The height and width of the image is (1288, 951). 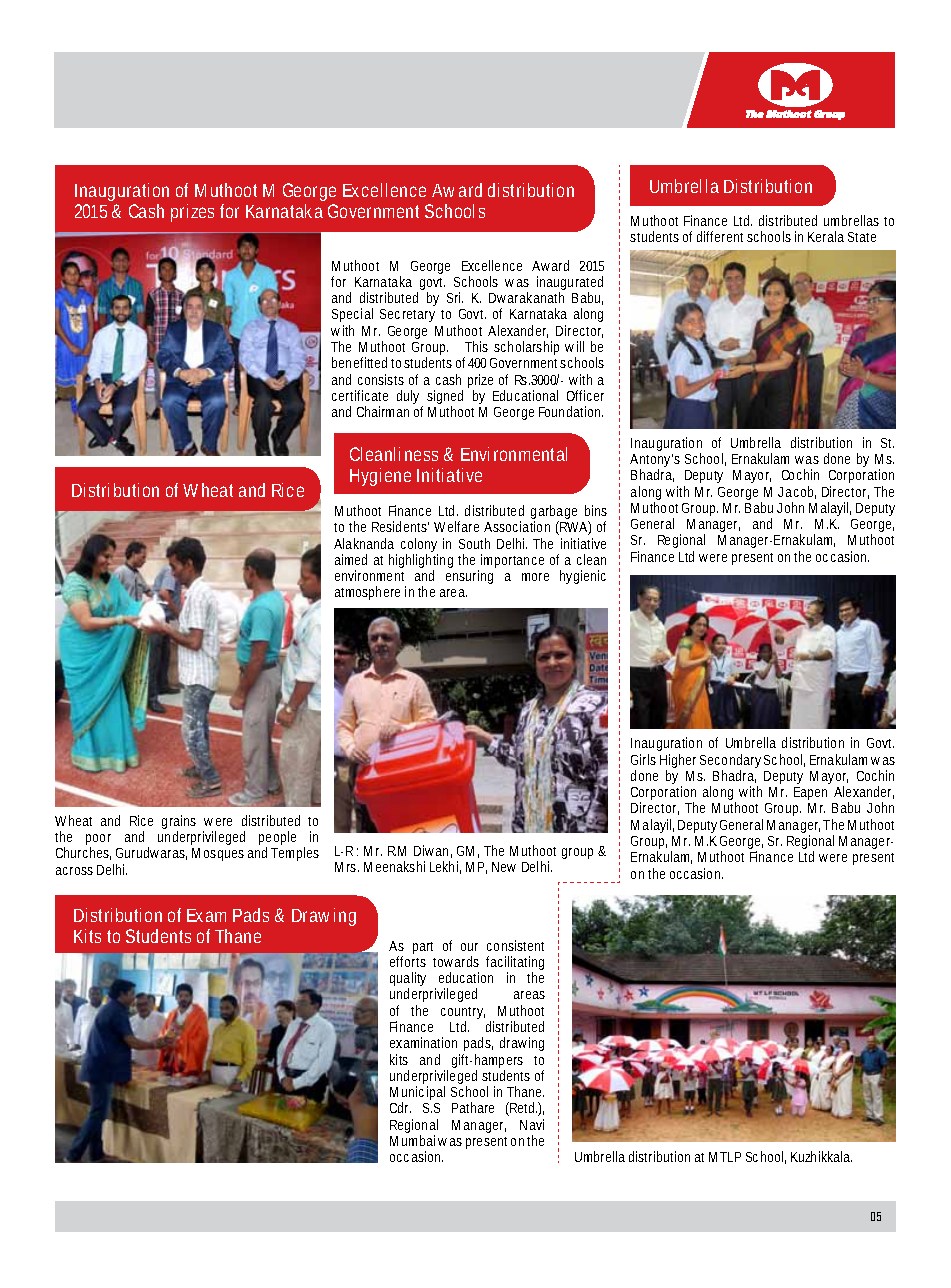 What do you see at coordinates (455, 297) in the image?
I see `Sri` at bounding box center [455, 297].
